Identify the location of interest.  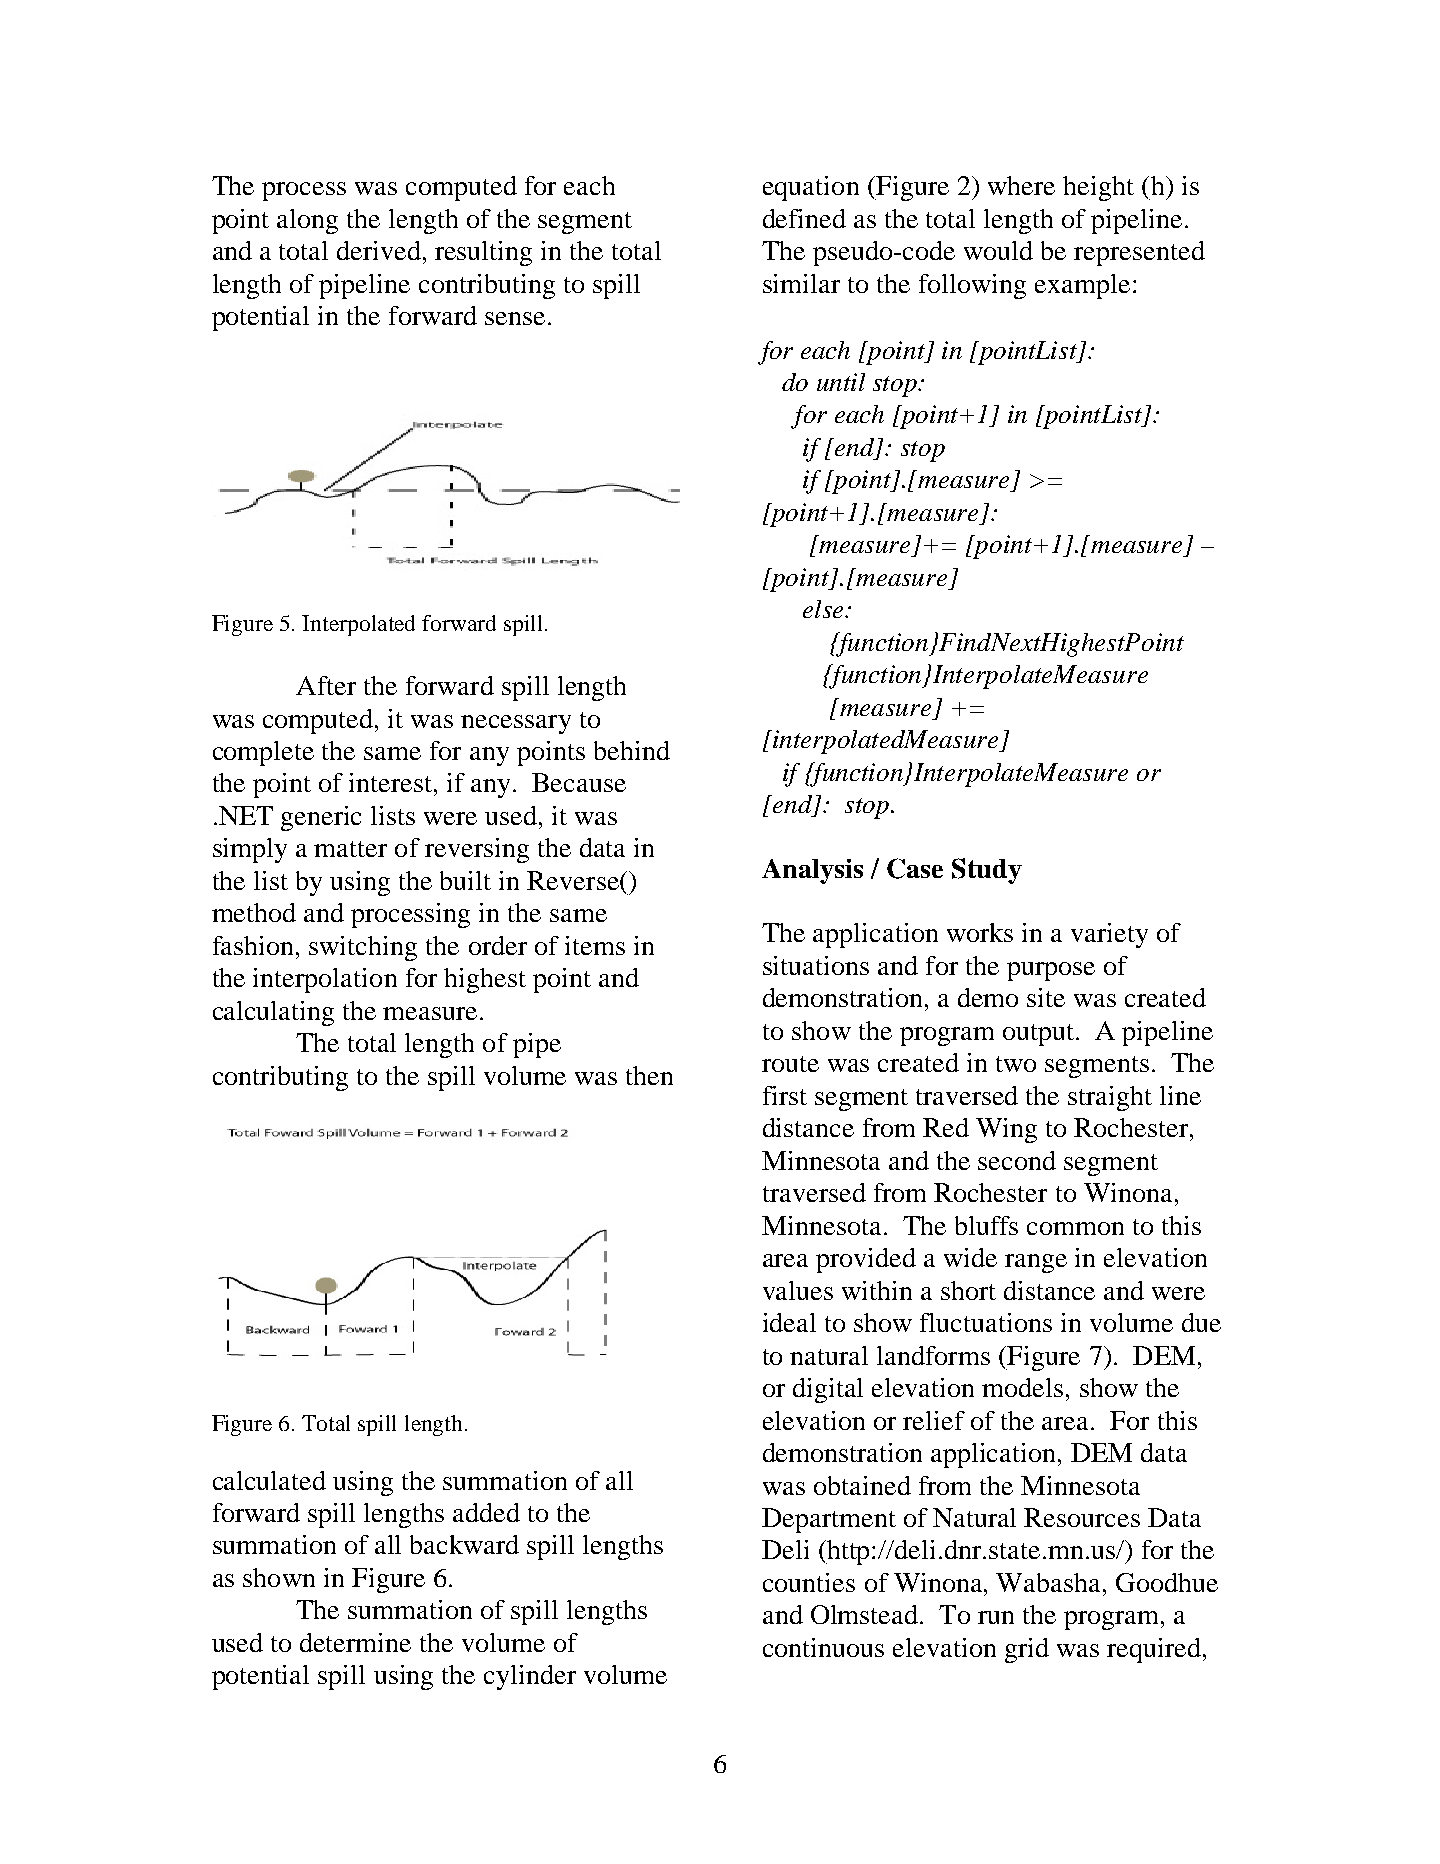
(392, 782).
